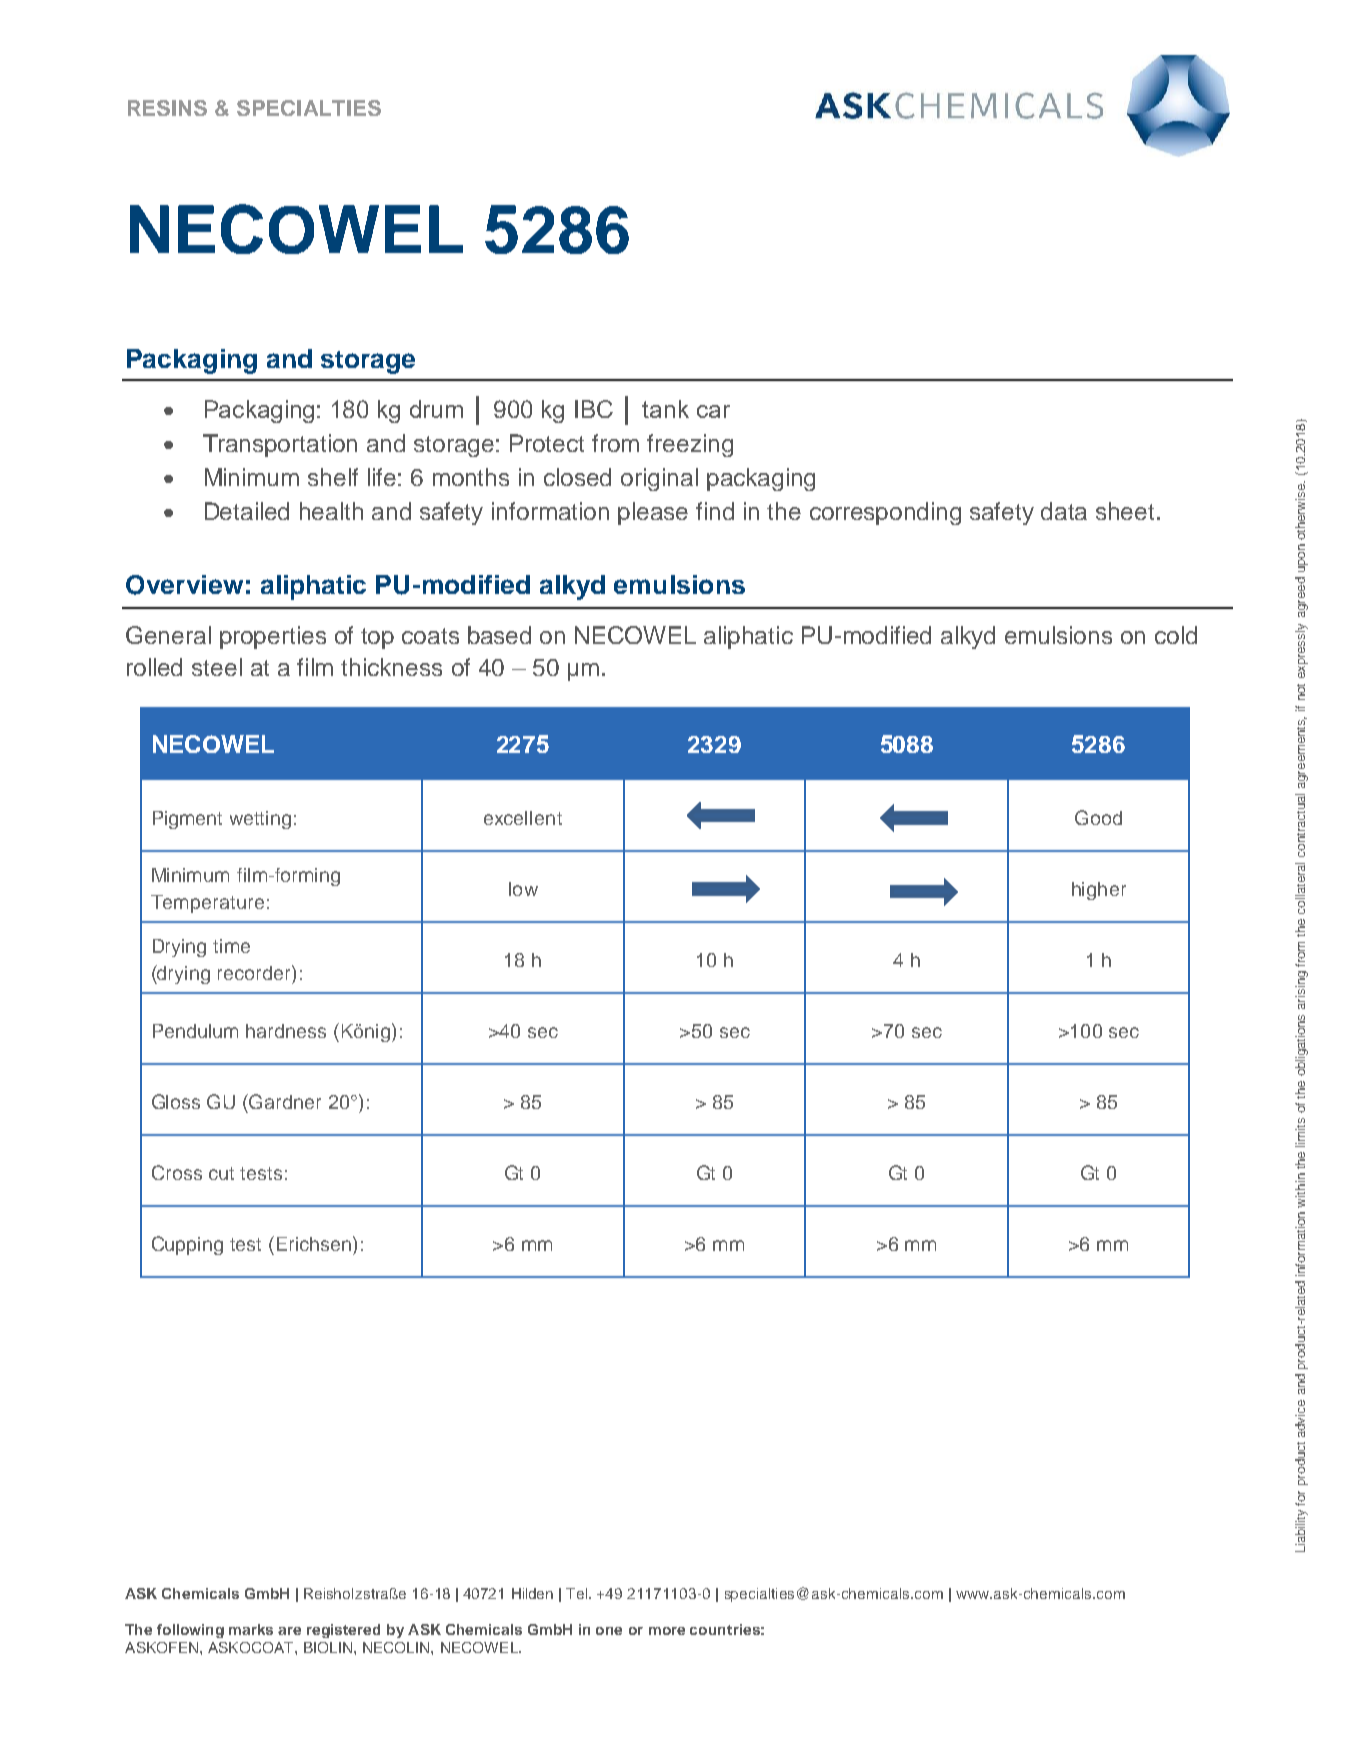 The image size is (1355, 1753). What do you see at coordinates (1125, 511) in the screenshot?
I see `sheet` at bounding box center [1125, 511].
